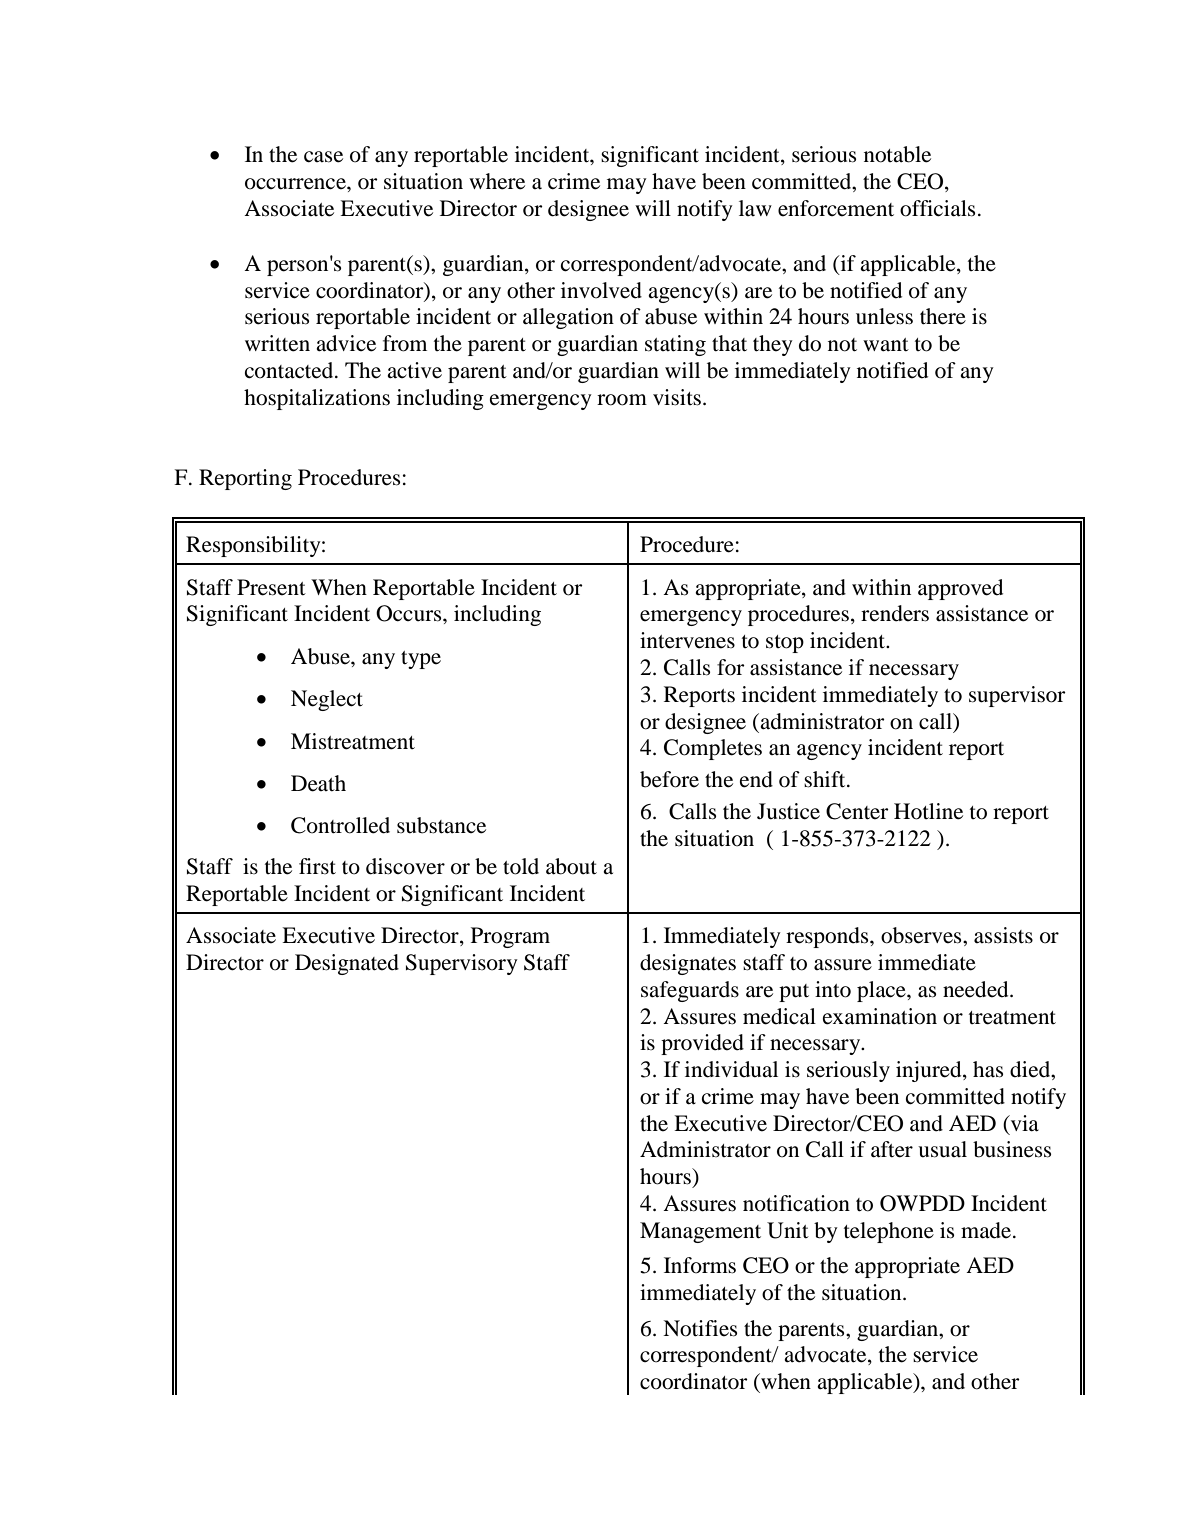 The height and width of the screenshot is (1536, 1187). I want to click on case, so click(323, 157).
